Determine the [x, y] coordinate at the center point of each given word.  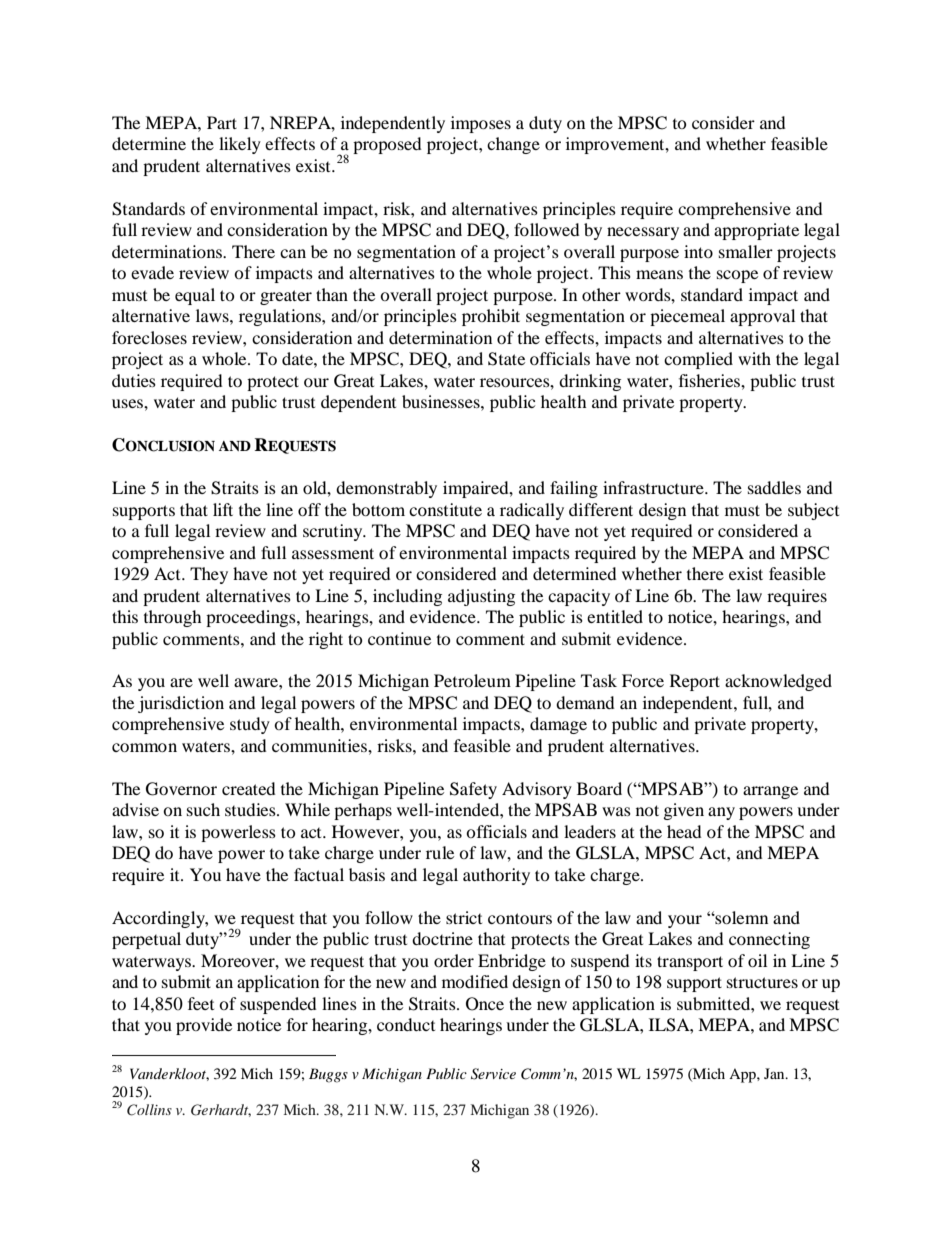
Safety [473, 790]
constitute [445, 509]
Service [493, 1074]
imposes [481, 124]
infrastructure [654, 487]
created [249, 788]
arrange [770, 792]
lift [223, 509]
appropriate [756, 231]
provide [204, 1026]
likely [240, 145]
